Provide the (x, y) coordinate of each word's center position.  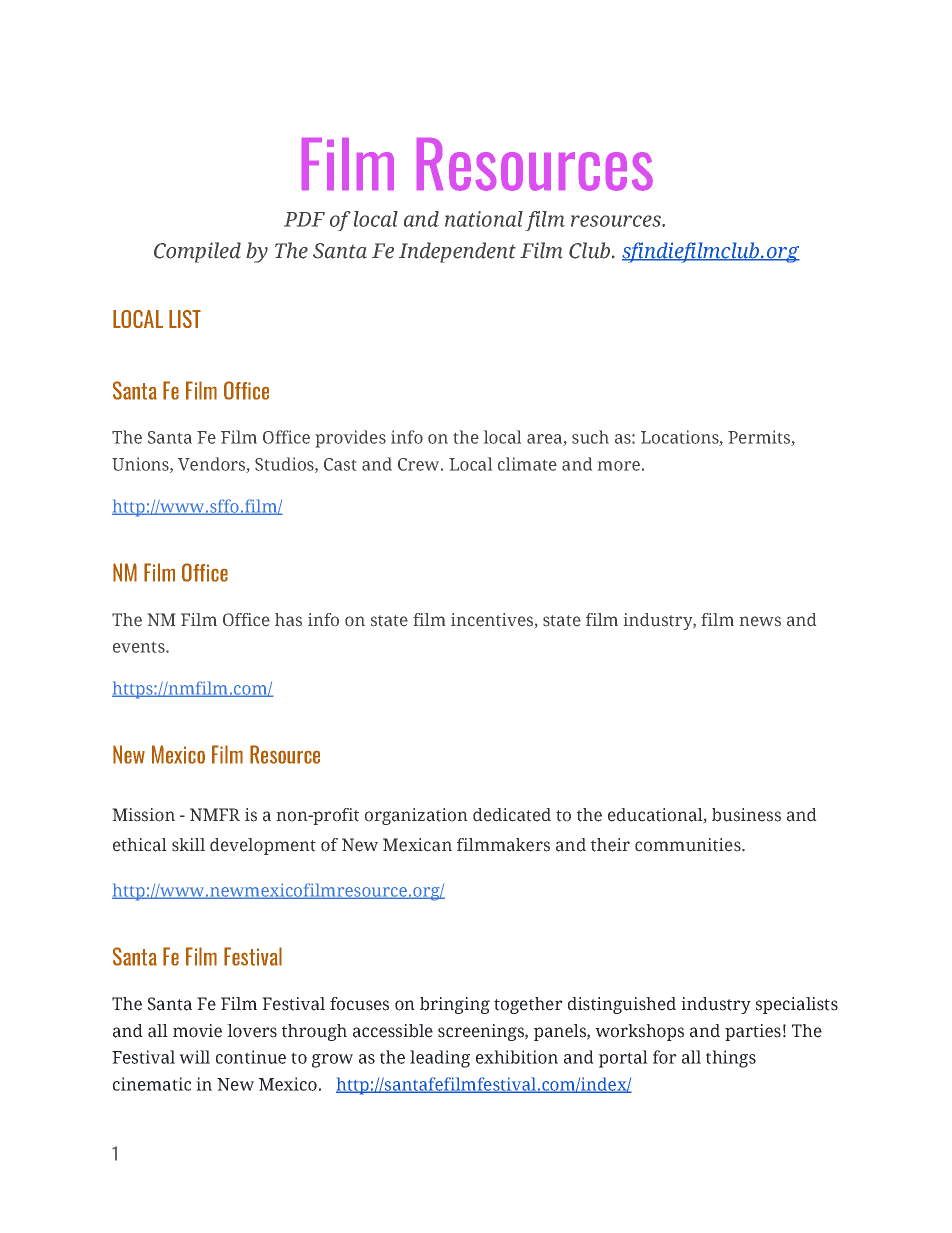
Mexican (417, 845)
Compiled (197, 252)
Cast (340, 464)
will (194, 1057)
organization (416, 816)
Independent (457, 252)
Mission (143, 815)
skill (188, 845)
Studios (285, 465)
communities (689, 845)
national (484, 219)
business (746, 815)
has (288, 620)
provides (350, 439)
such (590, 437)
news (760, 621)
